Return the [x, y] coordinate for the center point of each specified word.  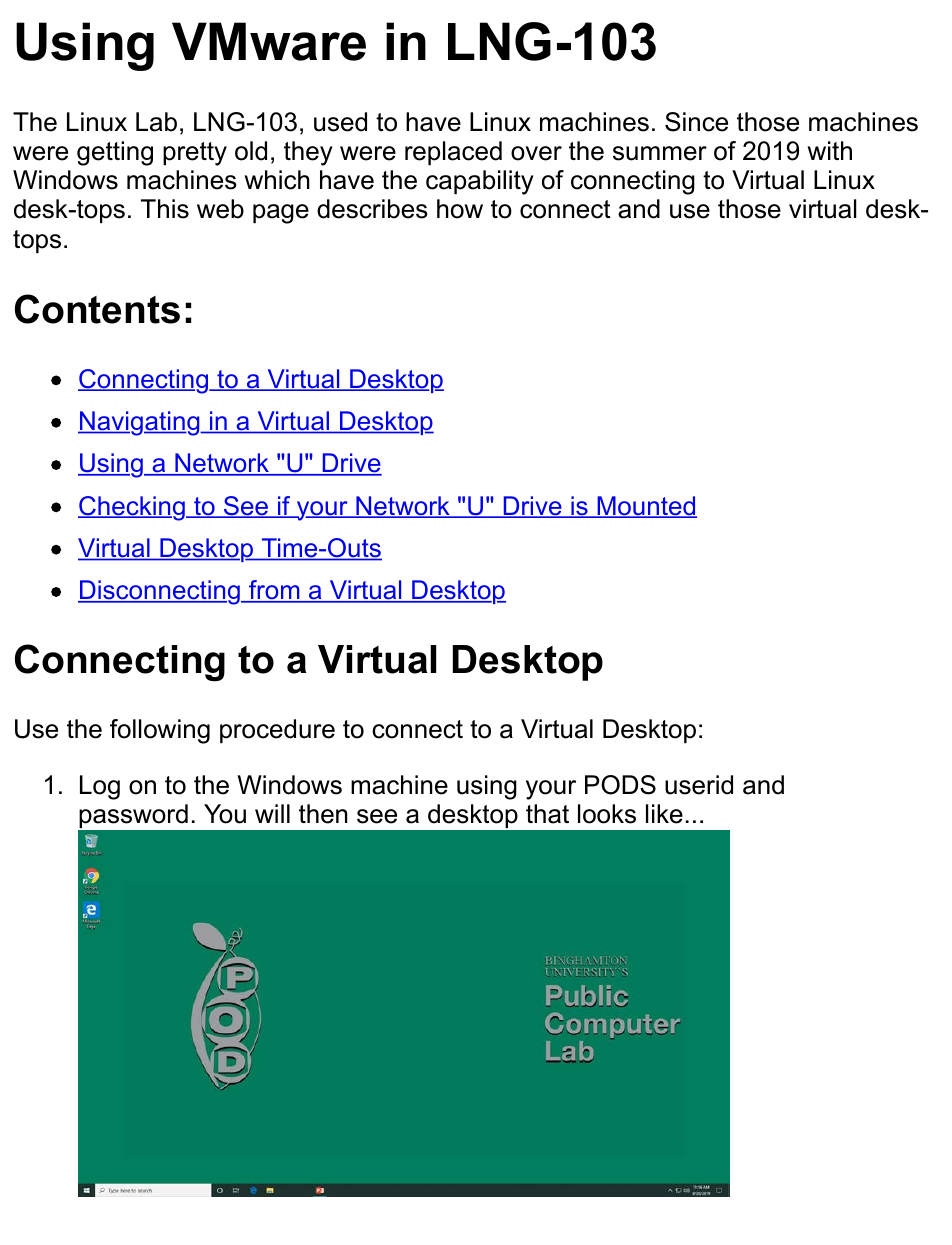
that [547, 814]
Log [100, 787]
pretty [195, 154]
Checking [132, 508]
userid [699, 785]
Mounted [646, 507]
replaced [453, 153]
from [274, 591]
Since [696, 122]
